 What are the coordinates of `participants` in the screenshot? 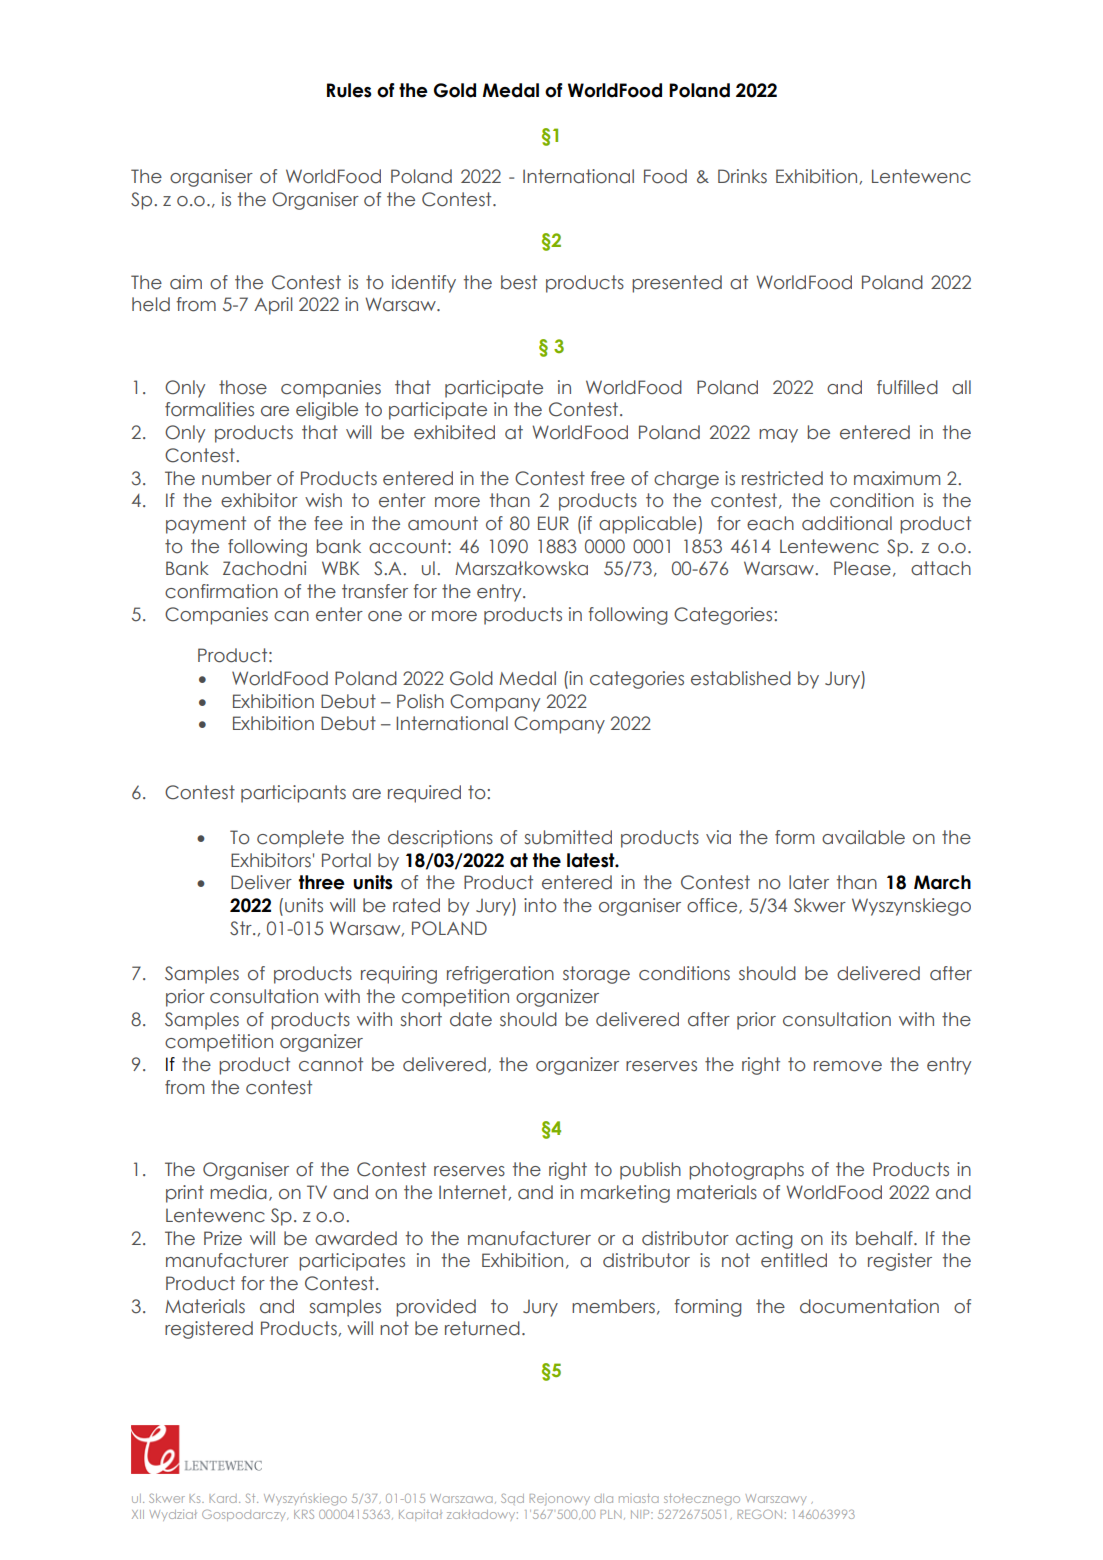 It's located at (293, 794).
